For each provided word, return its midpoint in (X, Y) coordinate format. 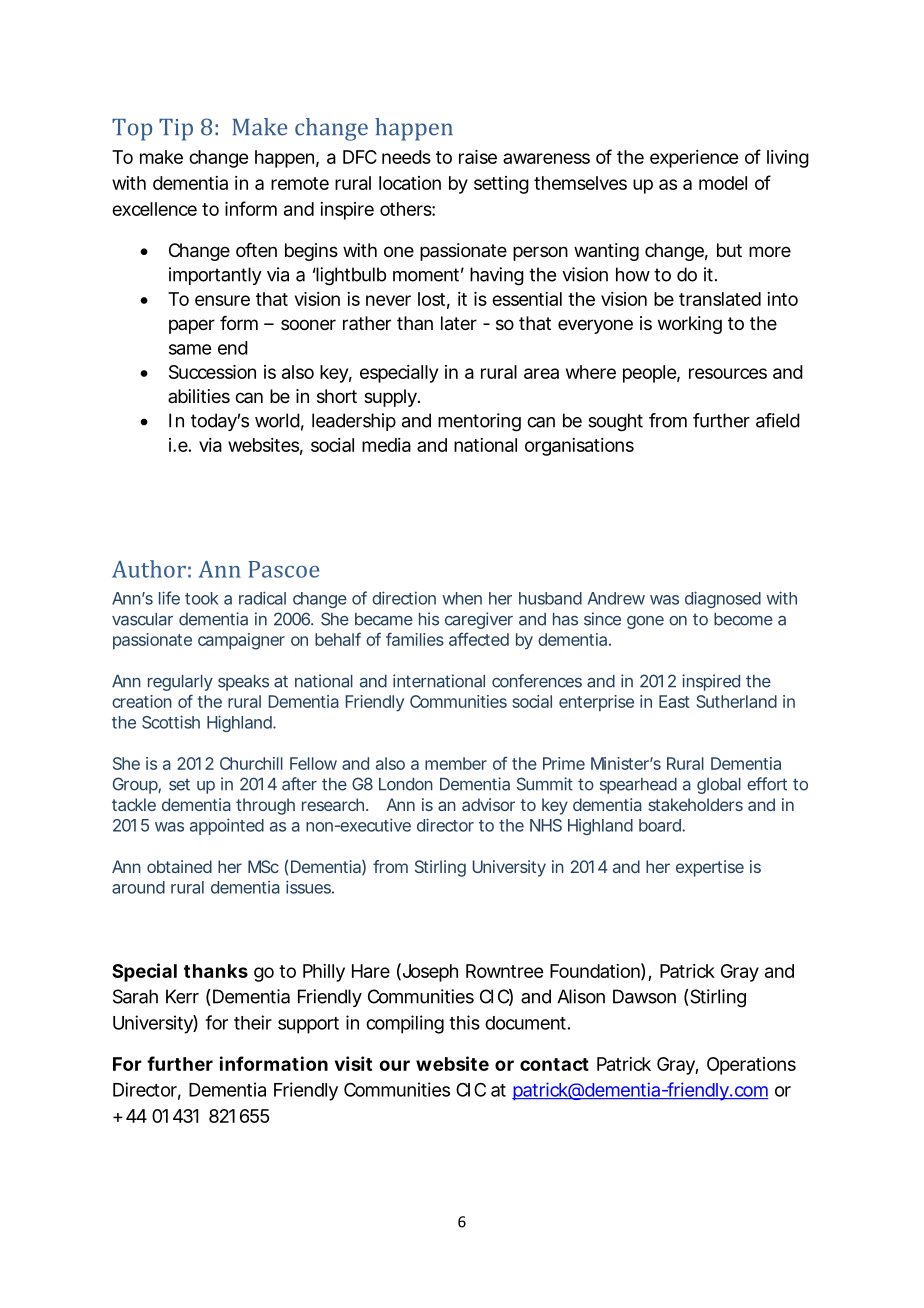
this (464, 1022)
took (201, 598)
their (253, 1022)
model (723, 183)
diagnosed (723, 599)
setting (501, 185)
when (462, 598)
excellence (154, 209)
